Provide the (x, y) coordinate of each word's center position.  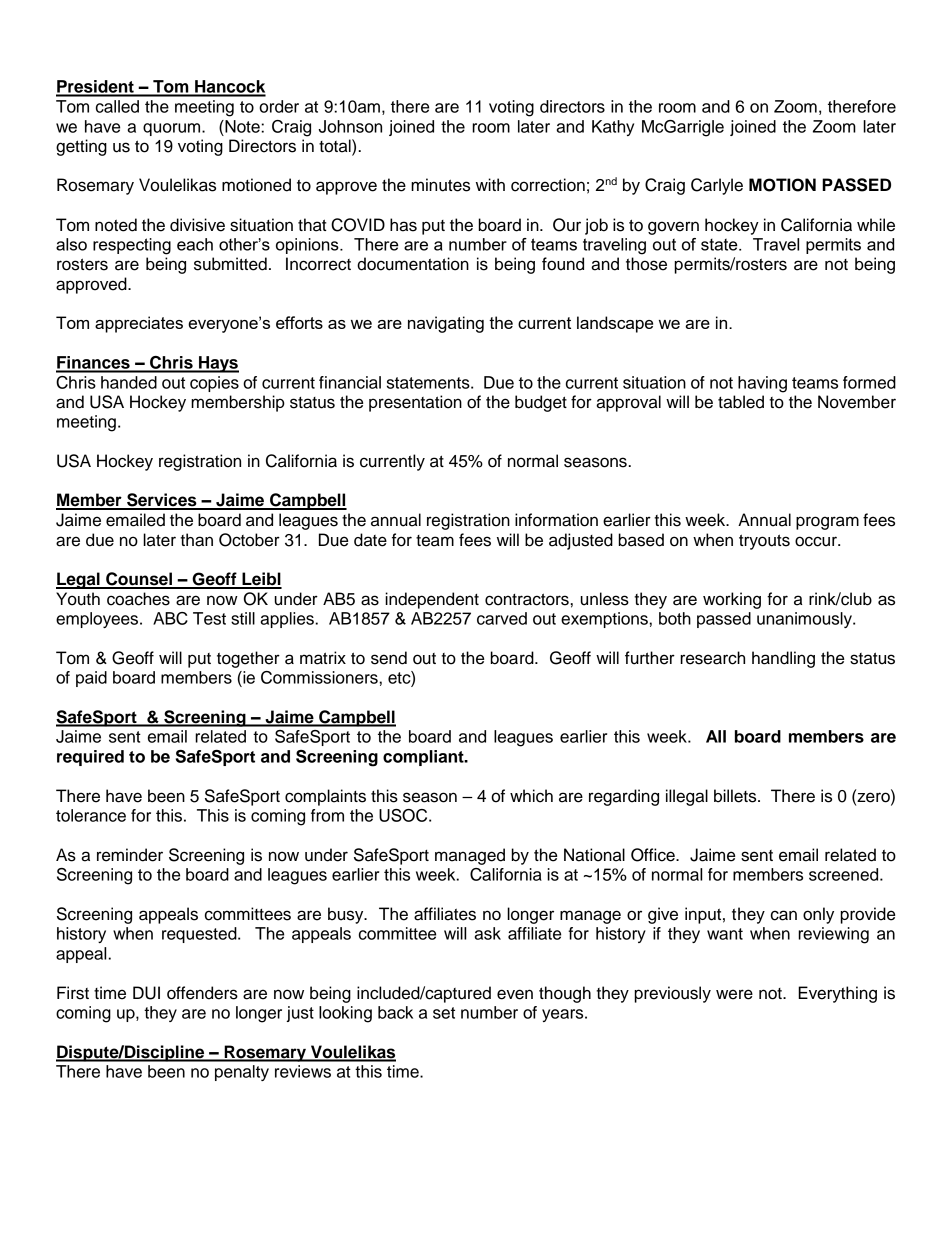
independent (432, 600)
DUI (146, 993)
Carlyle (717, 186)
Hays (218, 364)
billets (736, 796)
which (531, 796)
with (490, 184)
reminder (130, 855)
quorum (173, 129)
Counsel (139, 580)
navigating (446, 324)
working (732, 600)
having (762, 384)
